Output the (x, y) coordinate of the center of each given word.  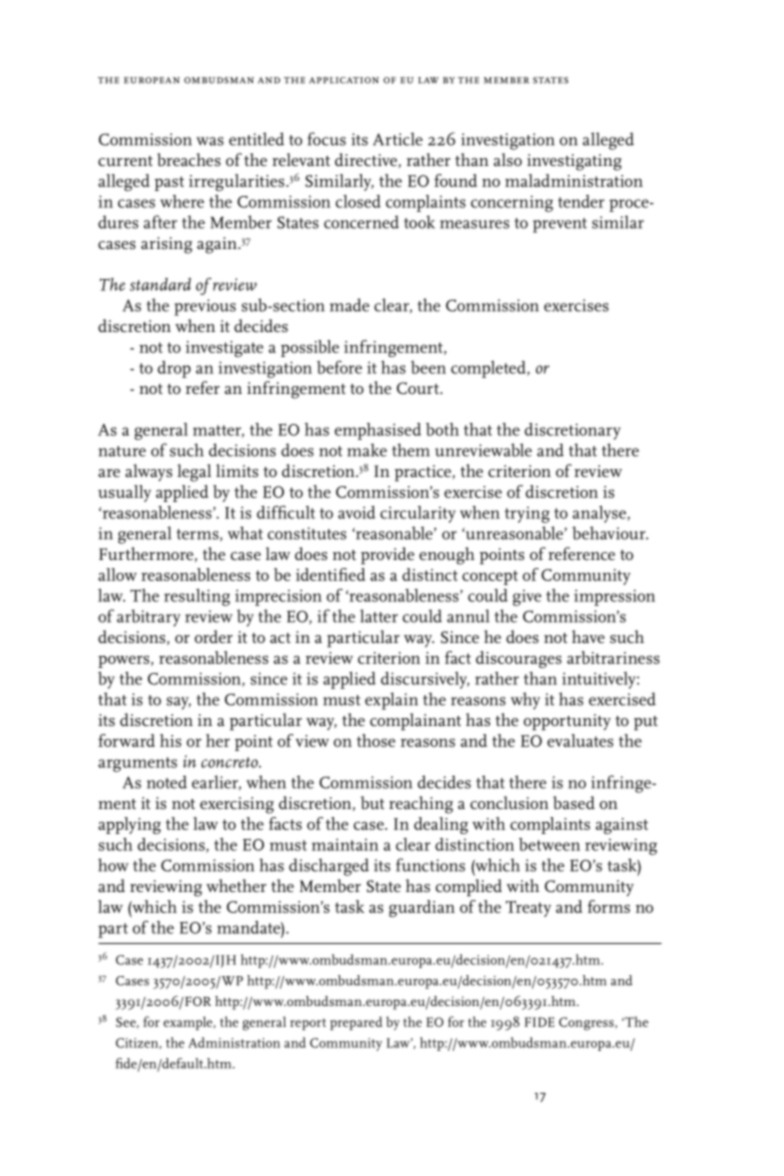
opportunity (567, 722)
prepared (356, 1023)
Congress (587, 1024)
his (170, 740)
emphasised (378, 431)
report (308, 1024)
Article (398, 139)
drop (174, 369)
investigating (574, 162)
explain (391, 701)
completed (489, 369)
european (152, 80)
